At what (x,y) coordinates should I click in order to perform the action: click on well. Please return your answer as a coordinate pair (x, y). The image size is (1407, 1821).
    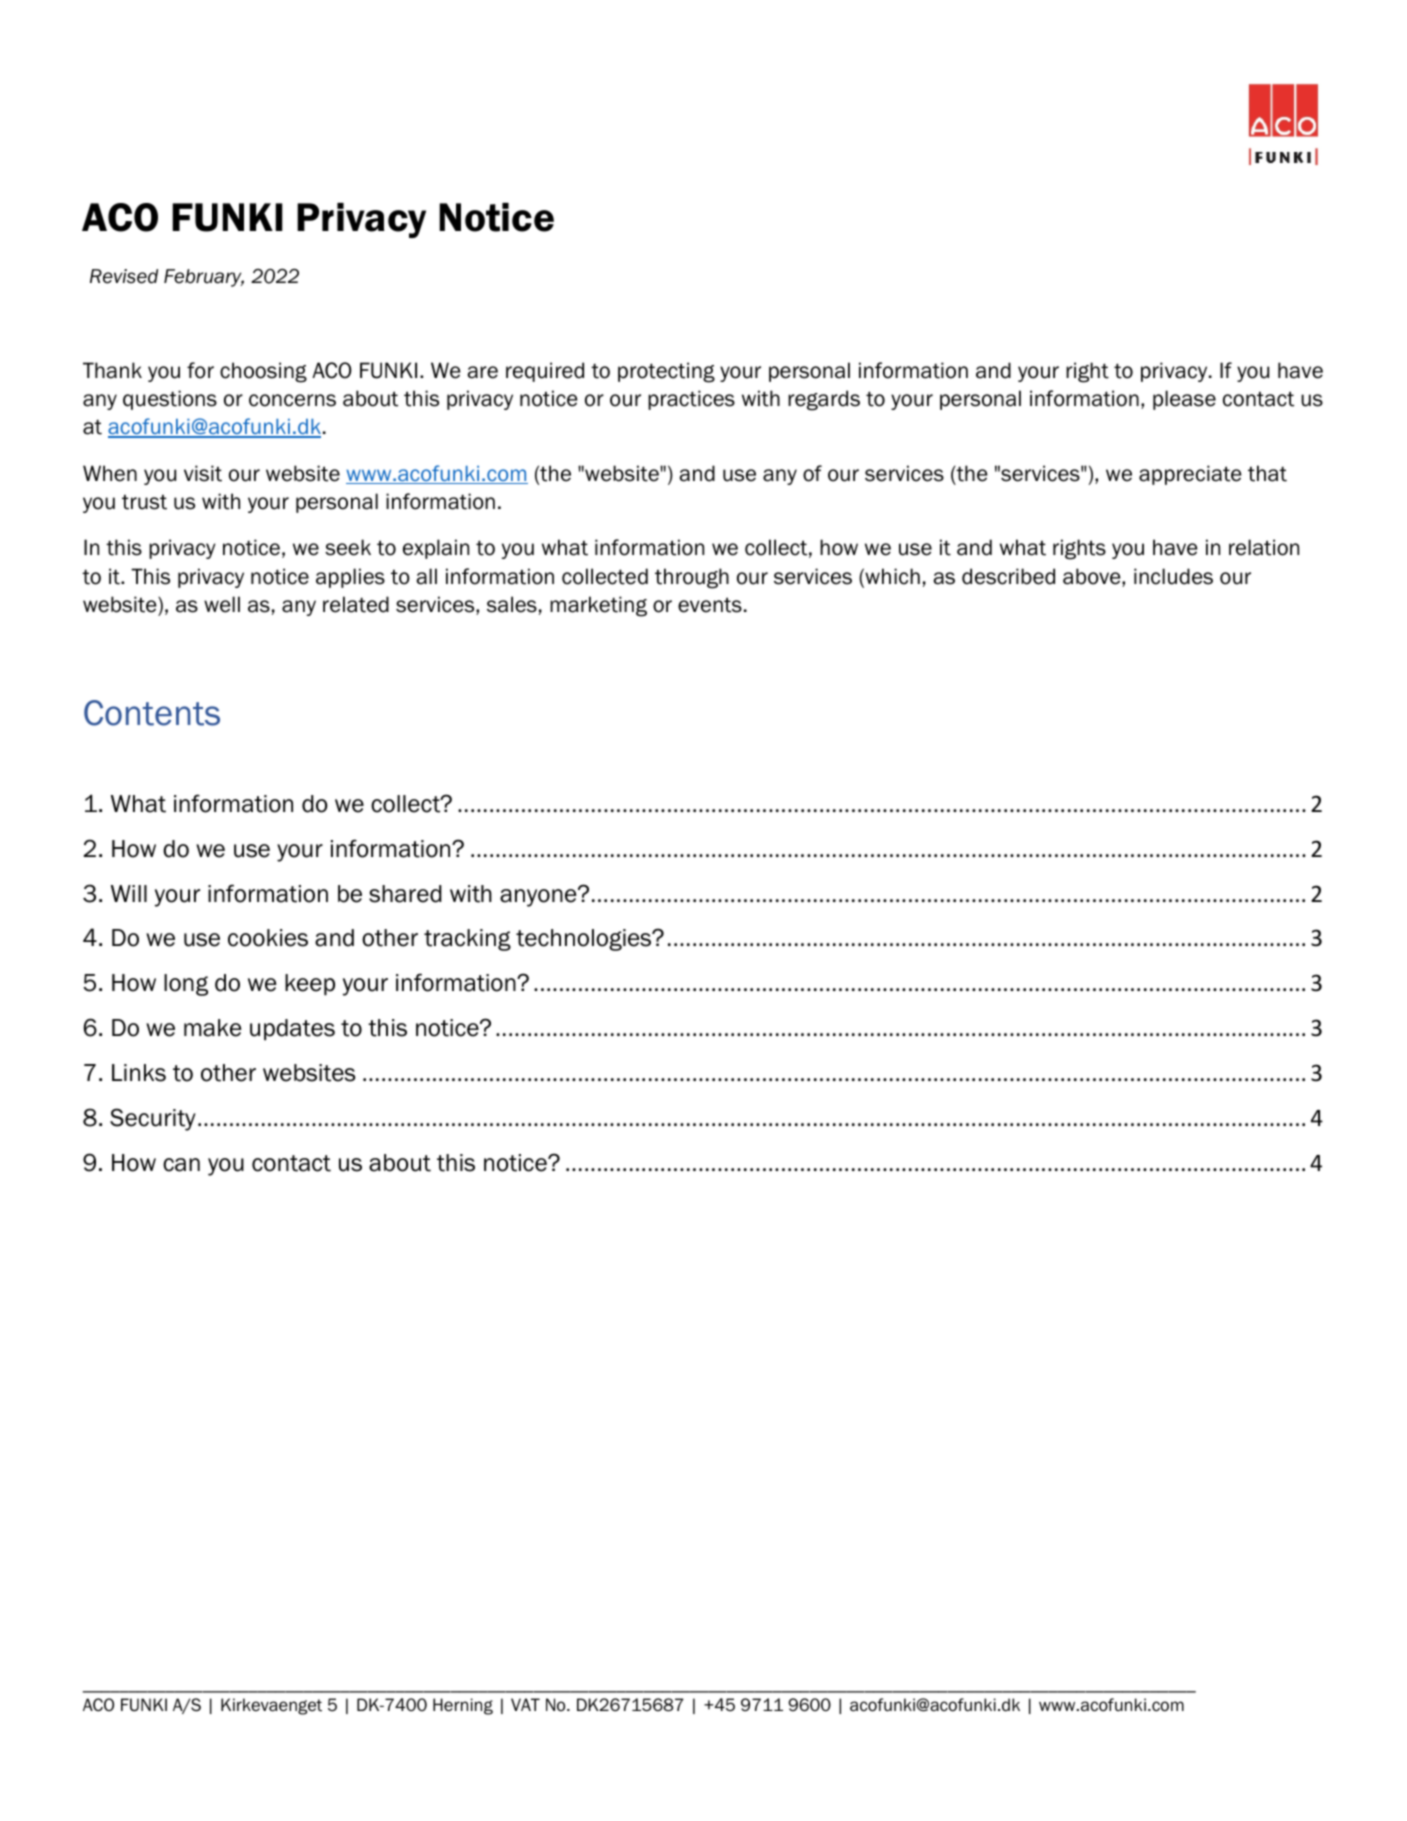
    Looking at the image, I should click on (222, 604).
